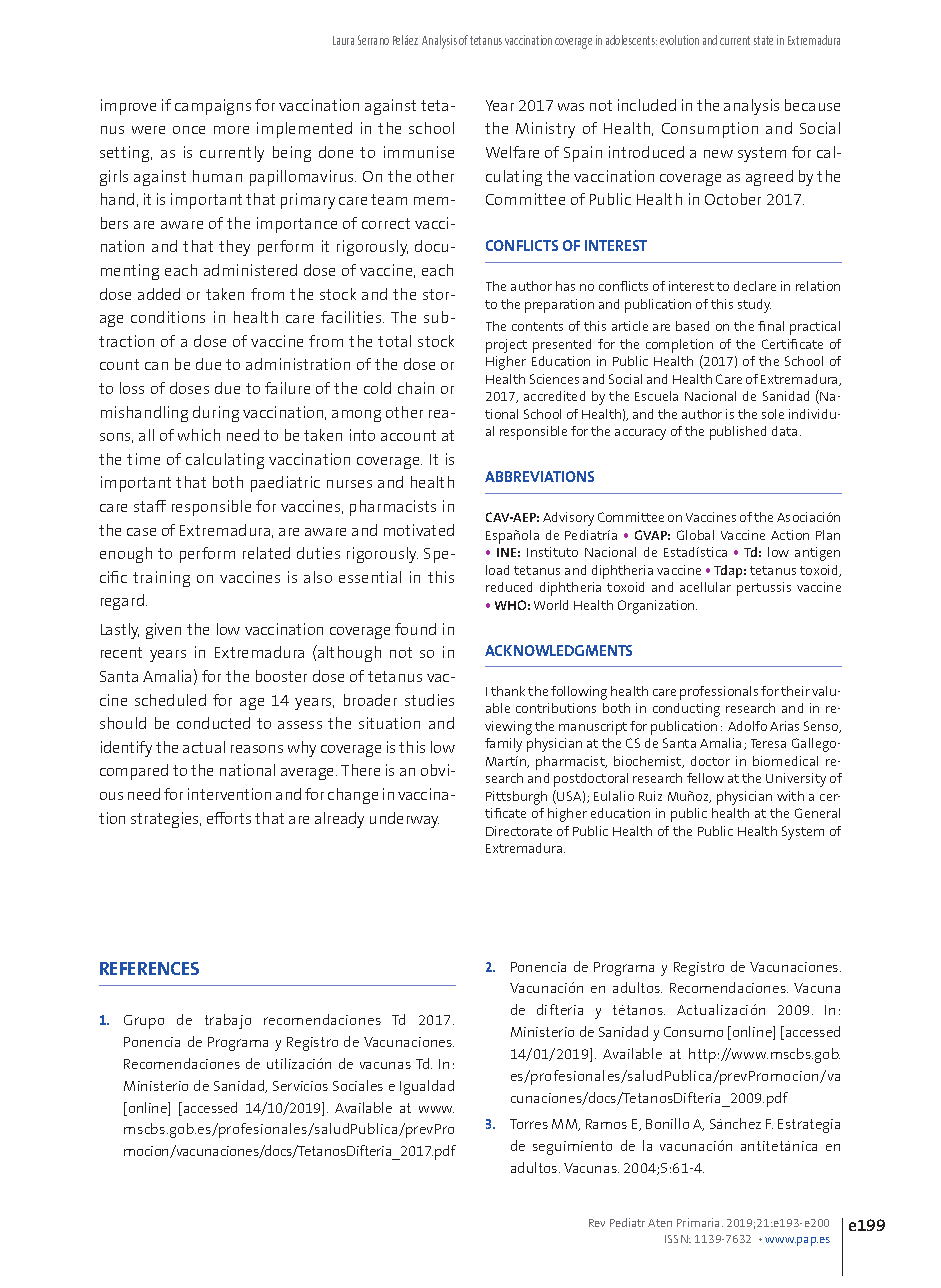 This image has height=1288, width=941. Describe the element at coordinates (415, 629) in the image. I see `found` at that location.
